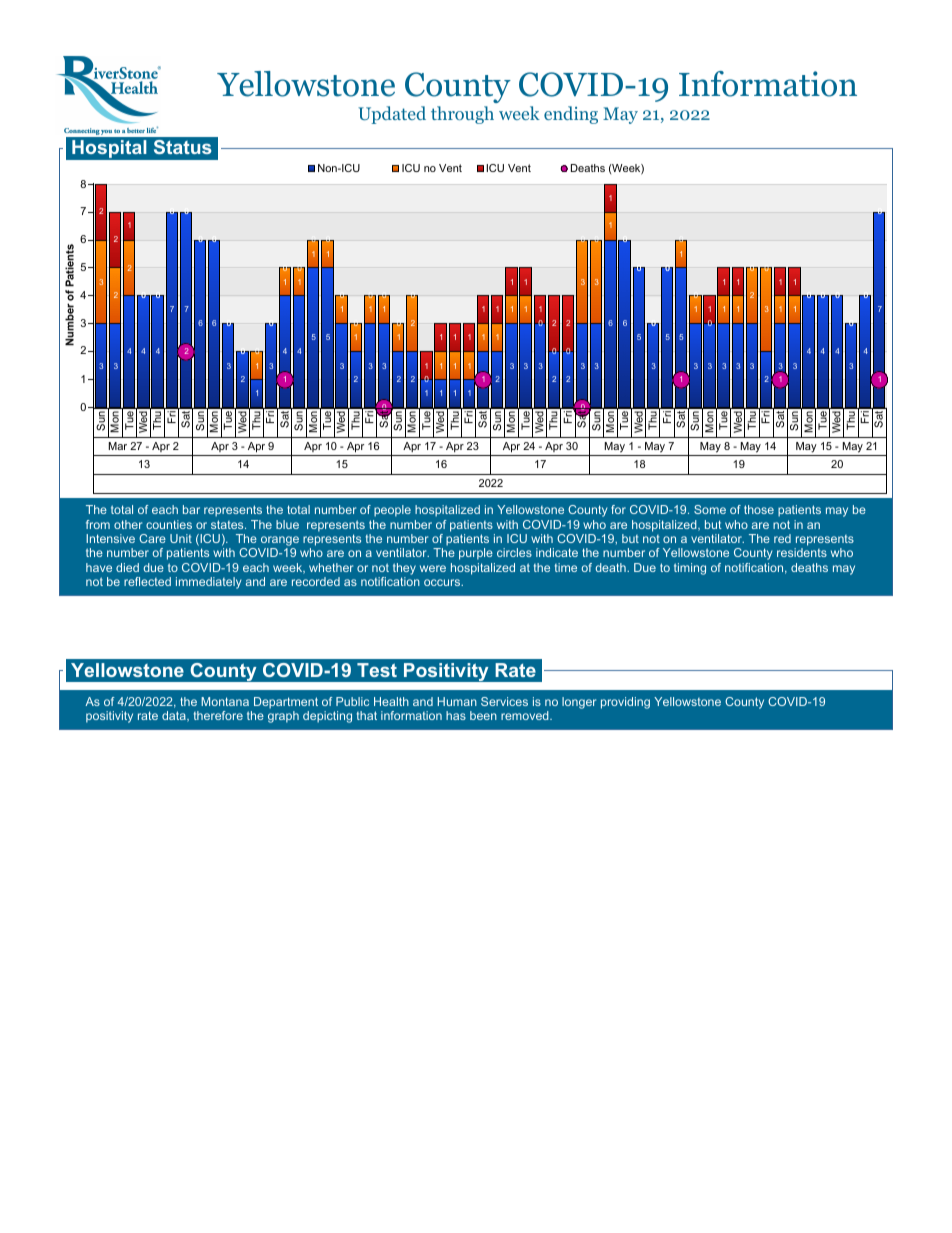  Describe the element at coordinates (457, 701) in the screenshot. I see `Human` at that location.
